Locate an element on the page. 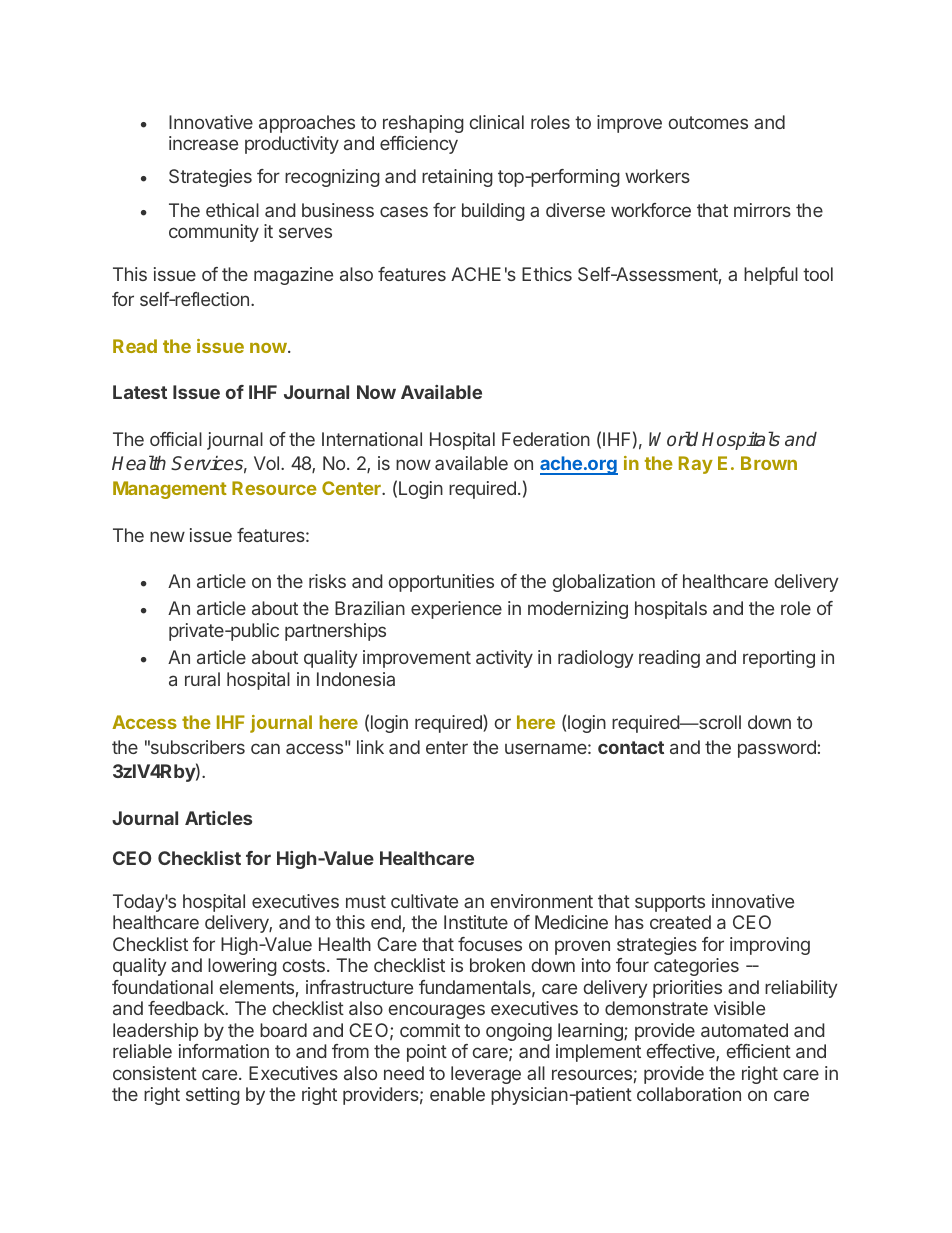 The height and width of the image is (1233, 952). experience is located at coordinates (456, 610).
